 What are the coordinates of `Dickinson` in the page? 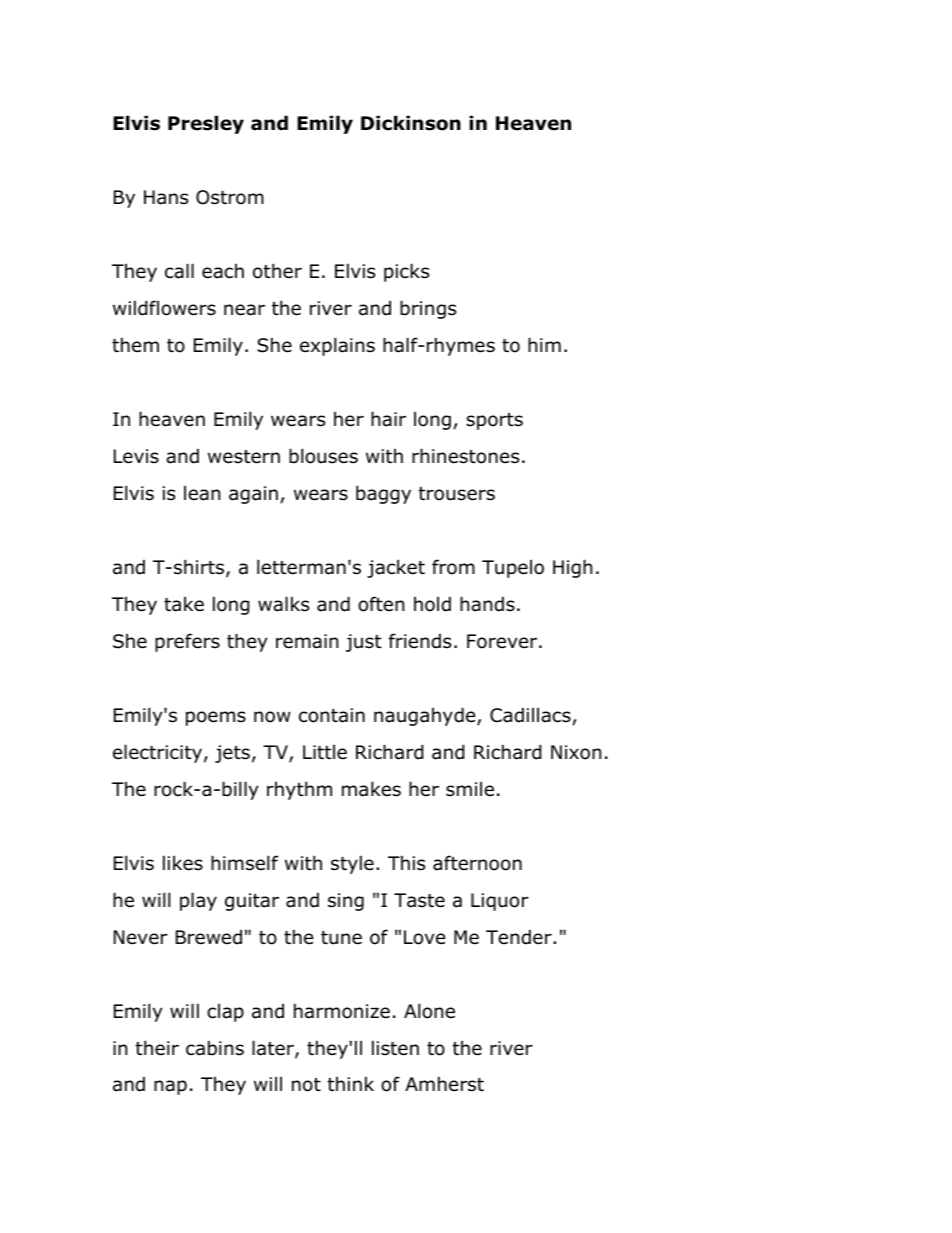 It's located at (411, 123).
